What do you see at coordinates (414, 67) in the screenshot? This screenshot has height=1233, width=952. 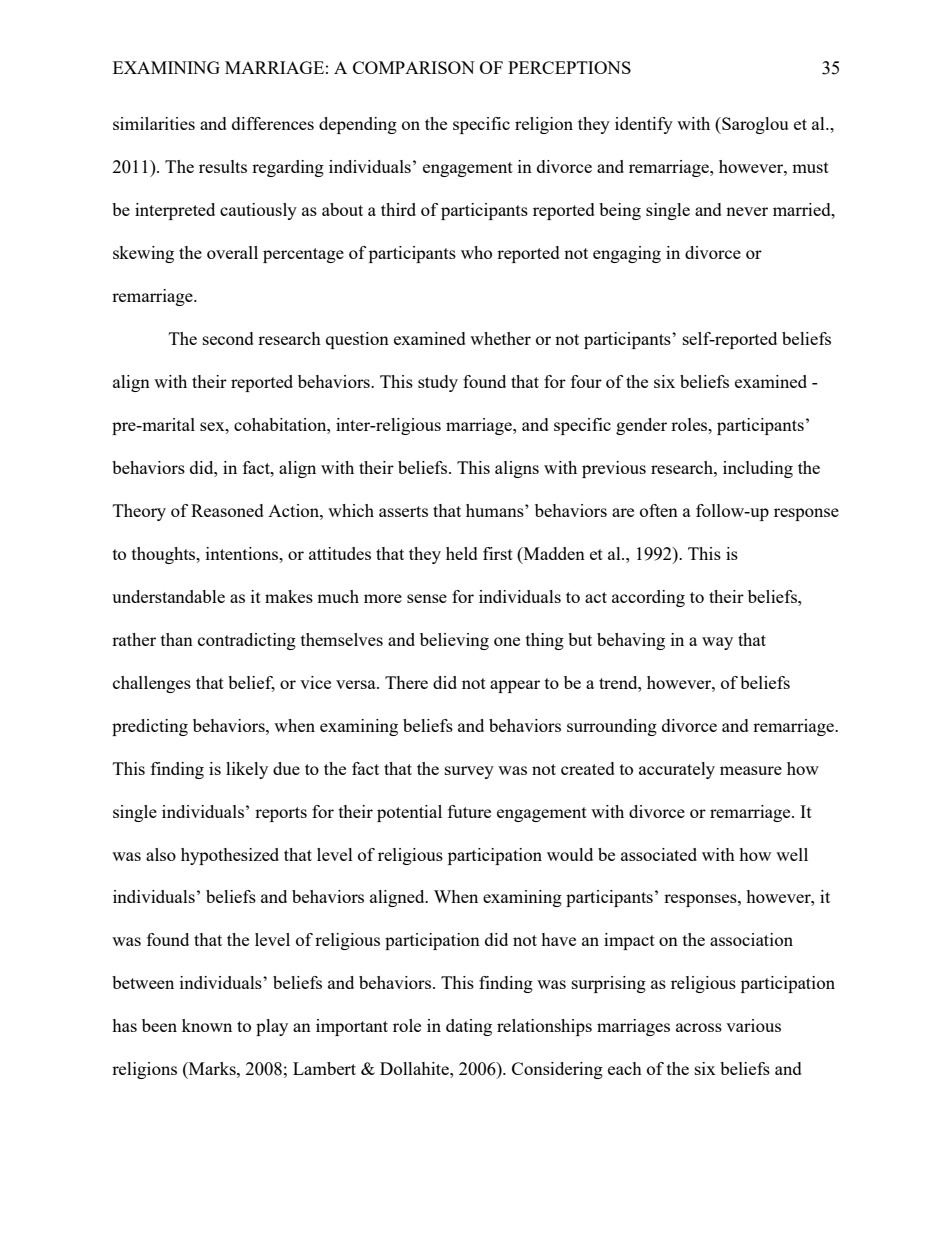 I see `COMPARISON` at bounding box center [414, 67].
